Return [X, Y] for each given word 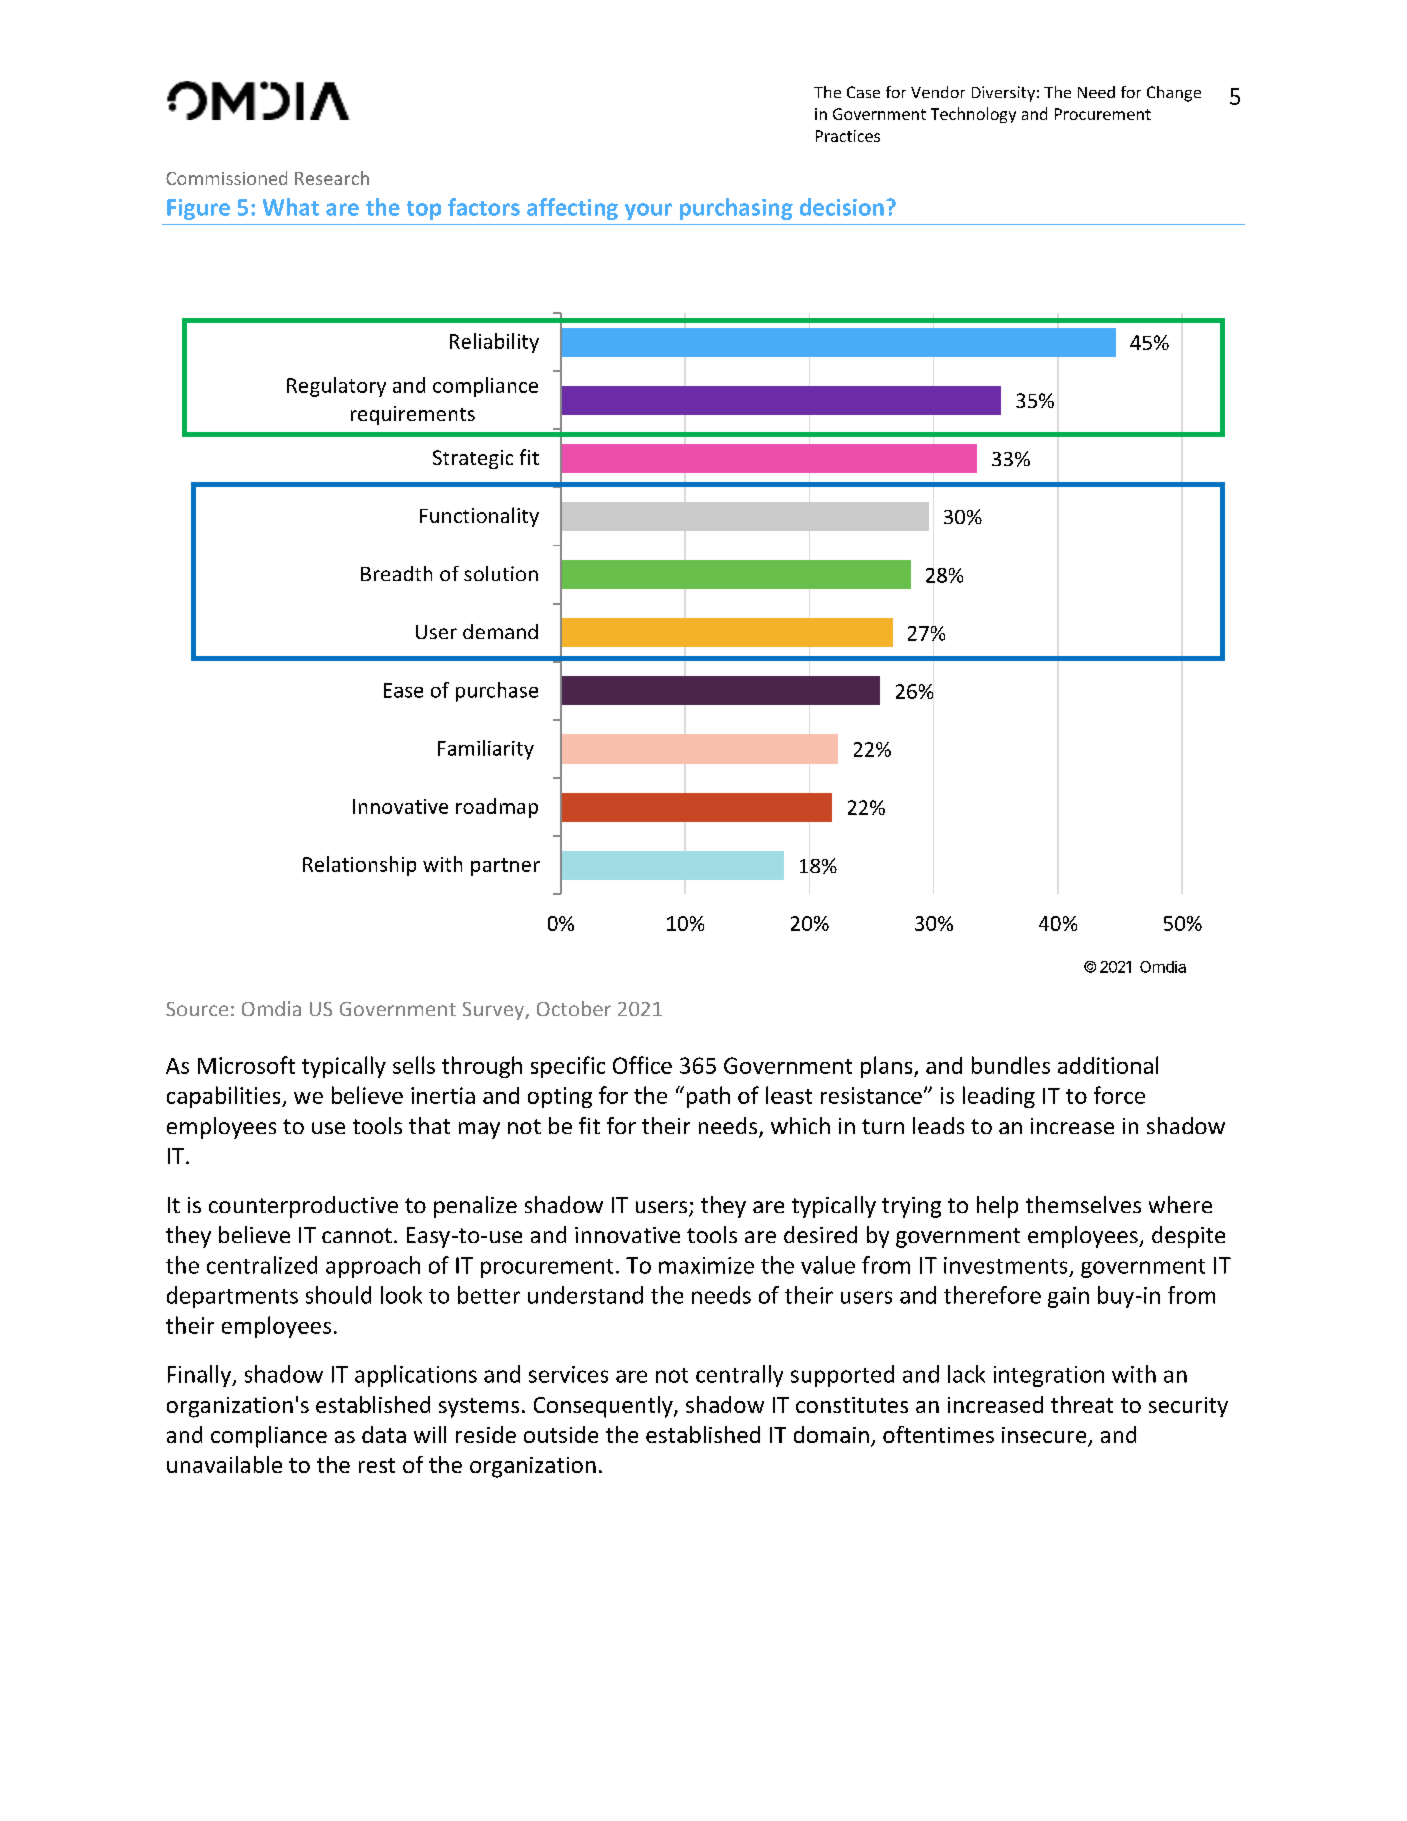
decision [842, 207]
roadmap [497, 808]
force [1119, 1095]
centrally [739, 1376]
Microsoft [246, 1065]
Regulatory [336, 387]
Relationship [359, 866]
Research [332, 178]
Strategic [473, 459]
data [384, 1434]
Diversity [1003, 94]
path [708, 1097]
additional [1108, 1065]
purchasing [736, 209]
